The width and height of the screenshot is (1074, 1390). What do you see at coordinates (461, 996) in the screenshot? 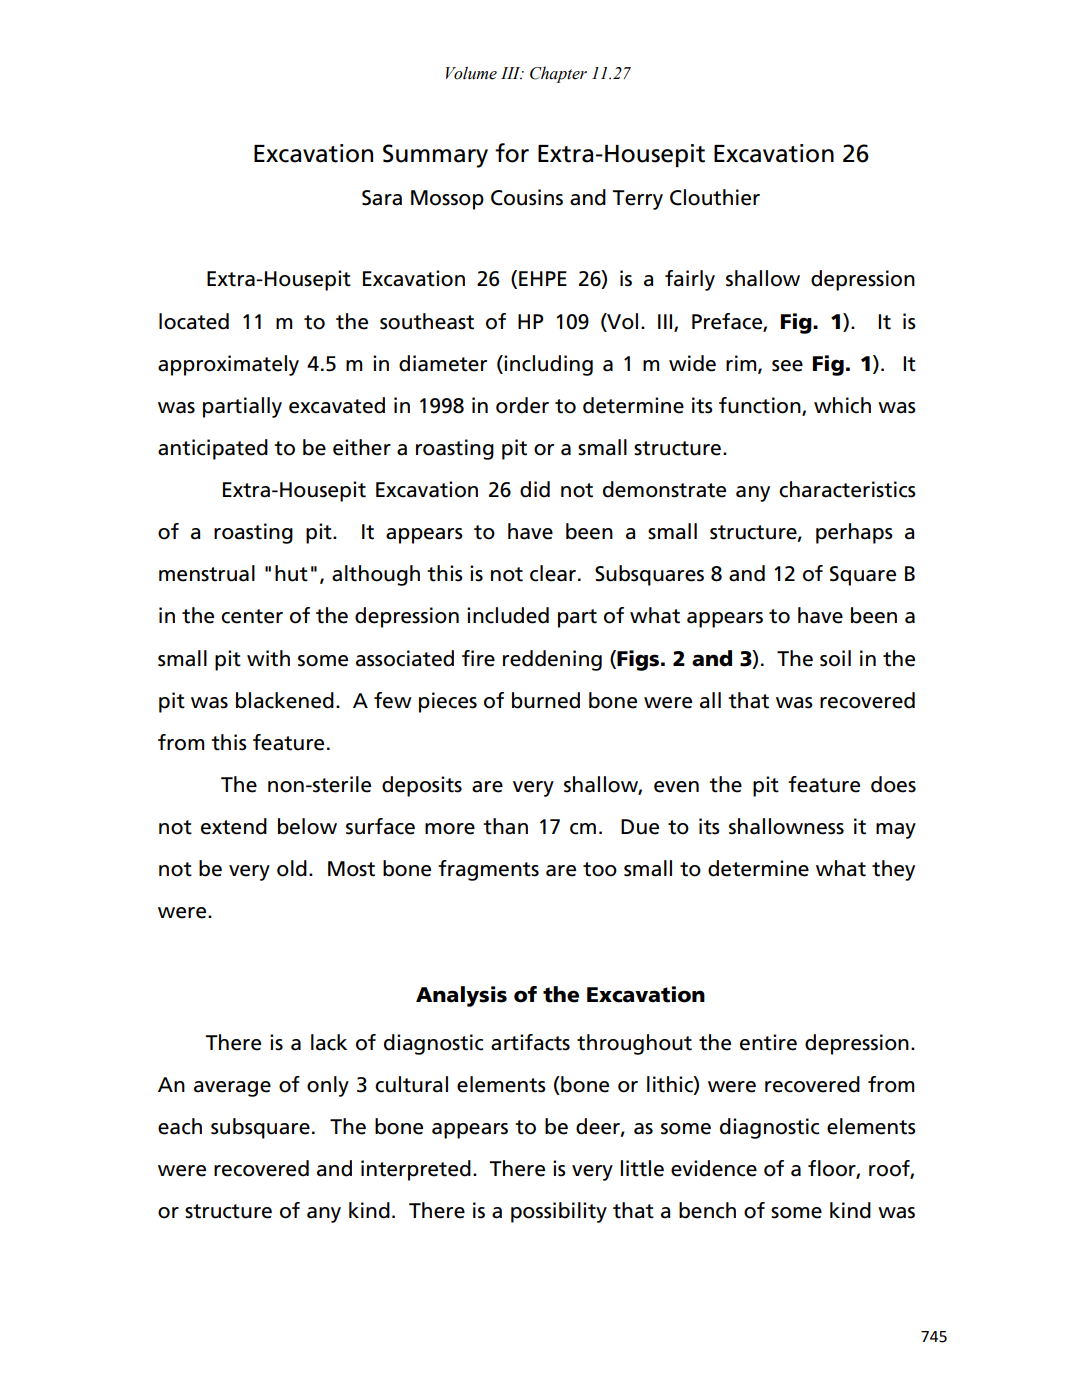
I see `Analysis` at bounding box center [461, 996].
